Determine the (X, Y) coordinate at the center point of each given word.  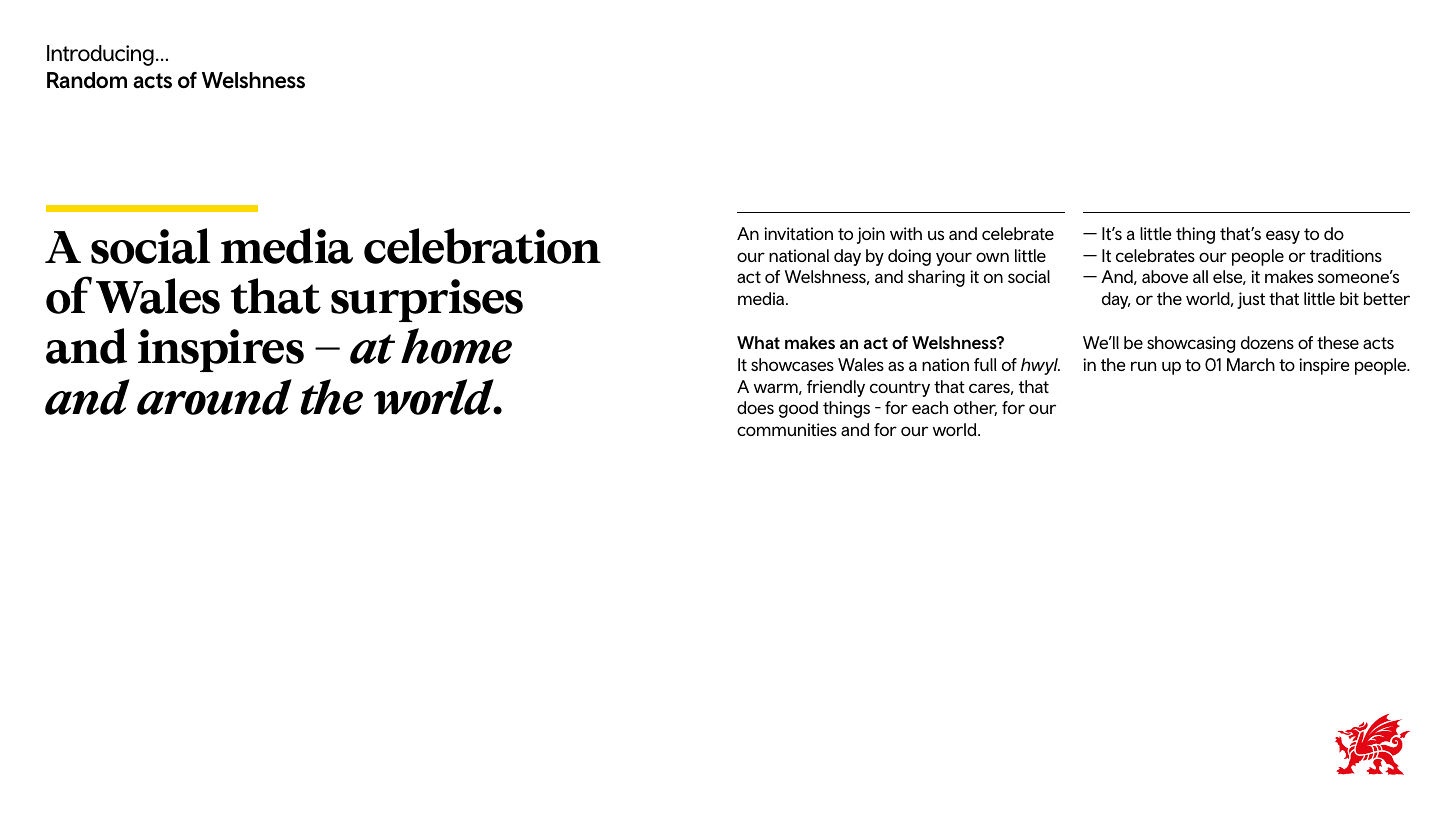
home (456, 346)
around (214, 397)
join (871, 235)
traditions (1346, 255)
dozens (1267, 342)
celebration (482, 246)
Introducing (100, 55)
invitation (798, 233)
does (755, 407)
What (758, 342)
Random (87, 80)
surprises (427, 300)
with (906, 233)
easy (1283, 237)
